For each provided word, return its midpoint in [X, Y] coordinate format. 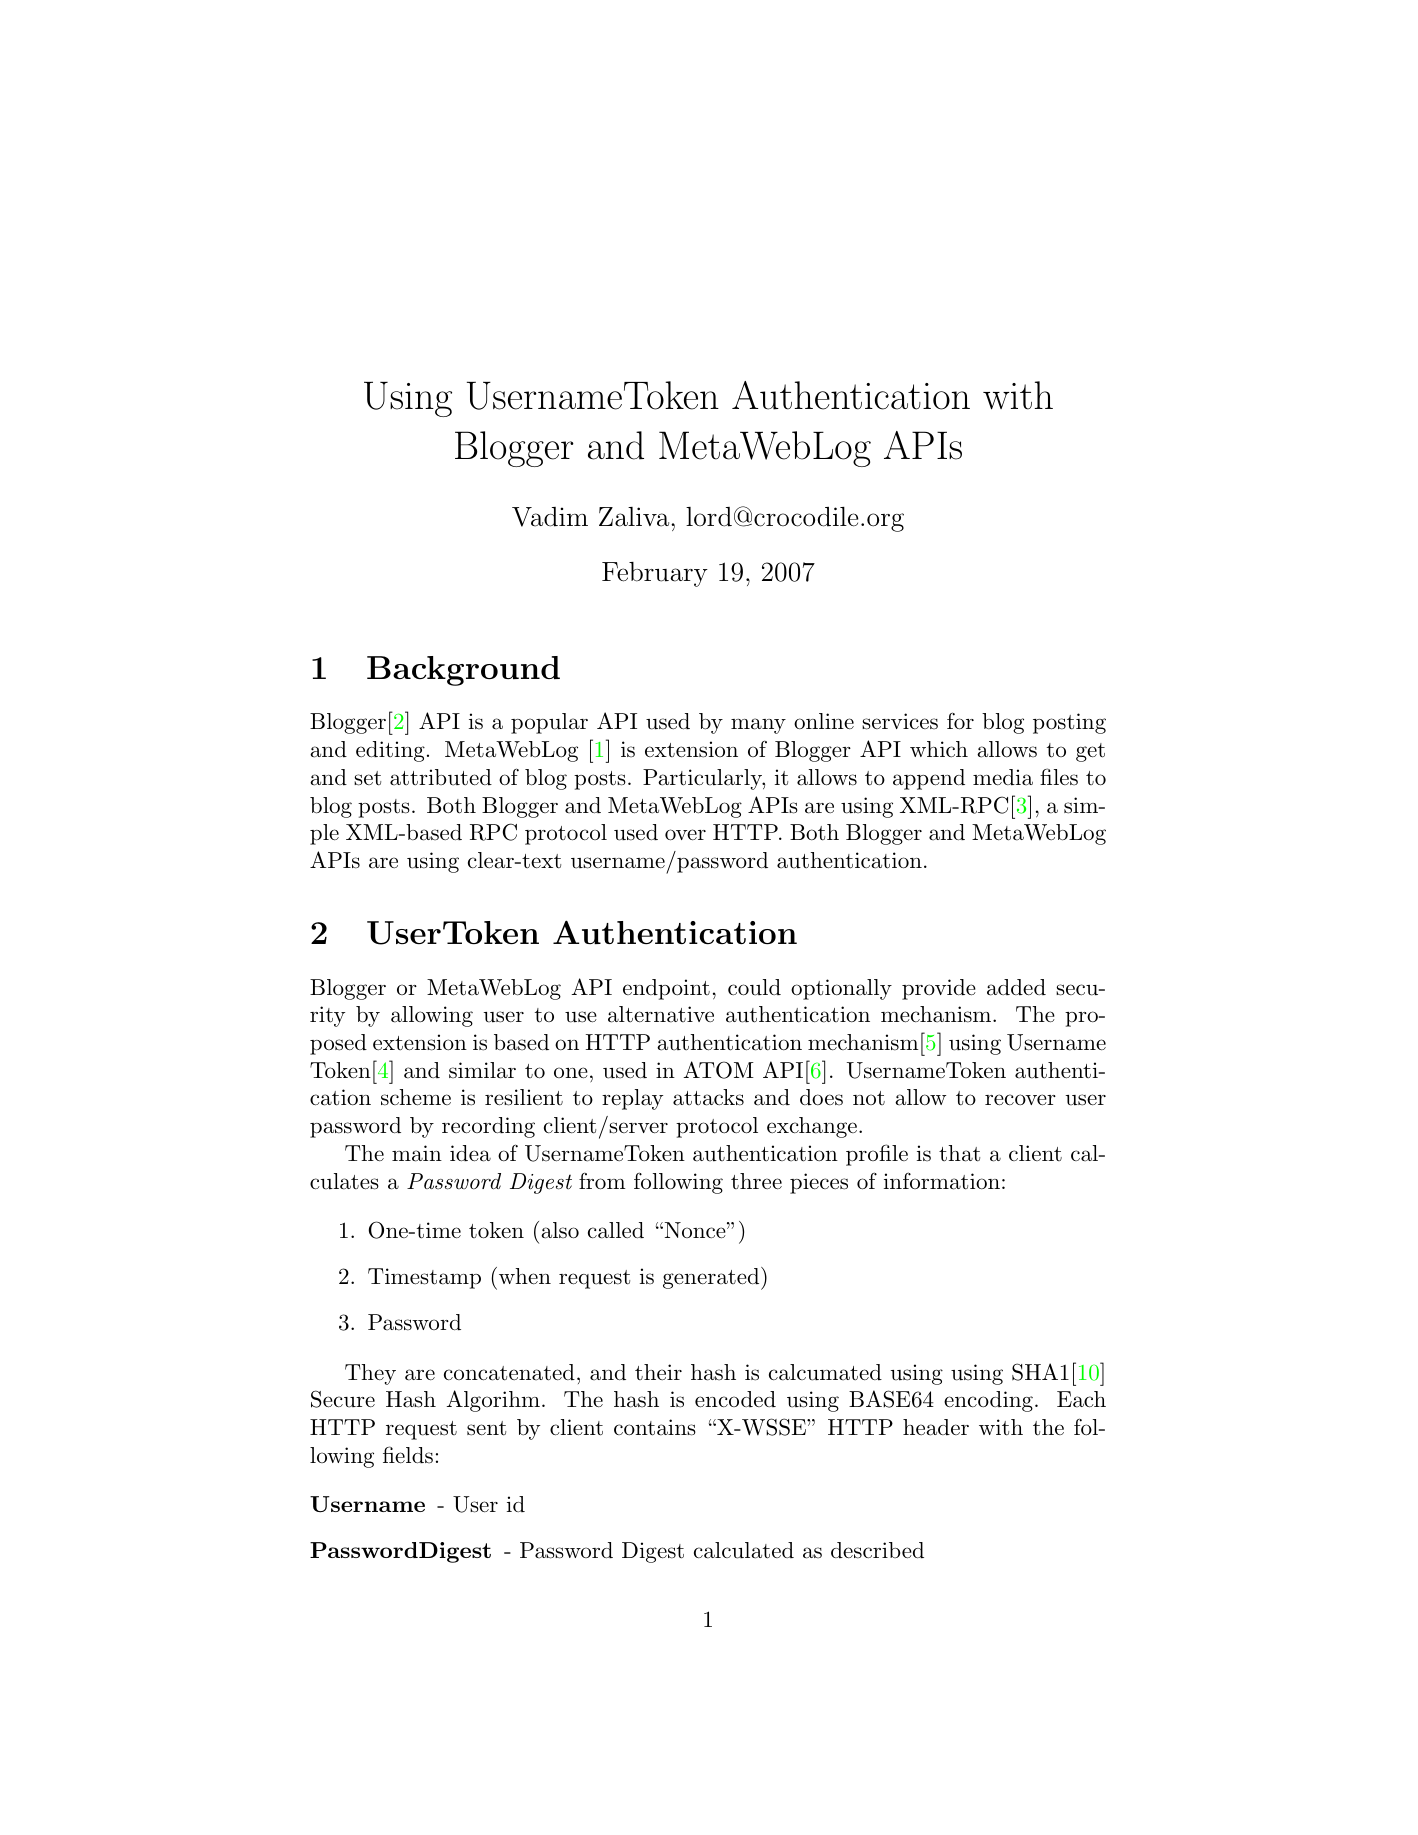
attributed [441, 777]
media [1003, 777]
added [1016, 987]
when [525, 1276]
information [942, 1181]
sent [486, 1428]
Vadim [550, 517]
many [758, 726]
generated [712, 1278]
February [655, 574]
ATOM [718, 1070]
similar [482, 1070]
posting [1069, 723]
